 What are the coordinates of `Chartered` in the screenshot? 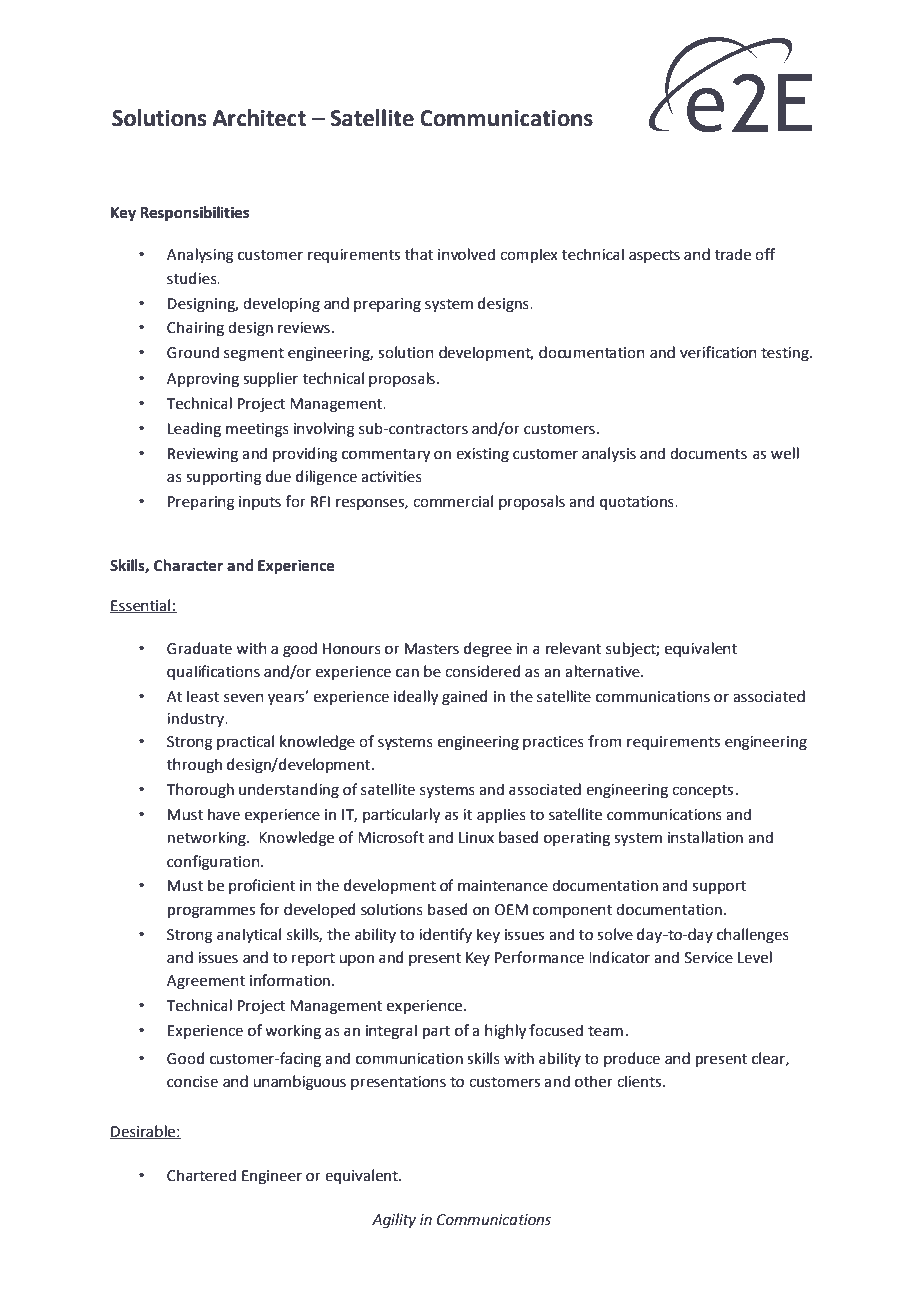 It's located at (201, 1175).
